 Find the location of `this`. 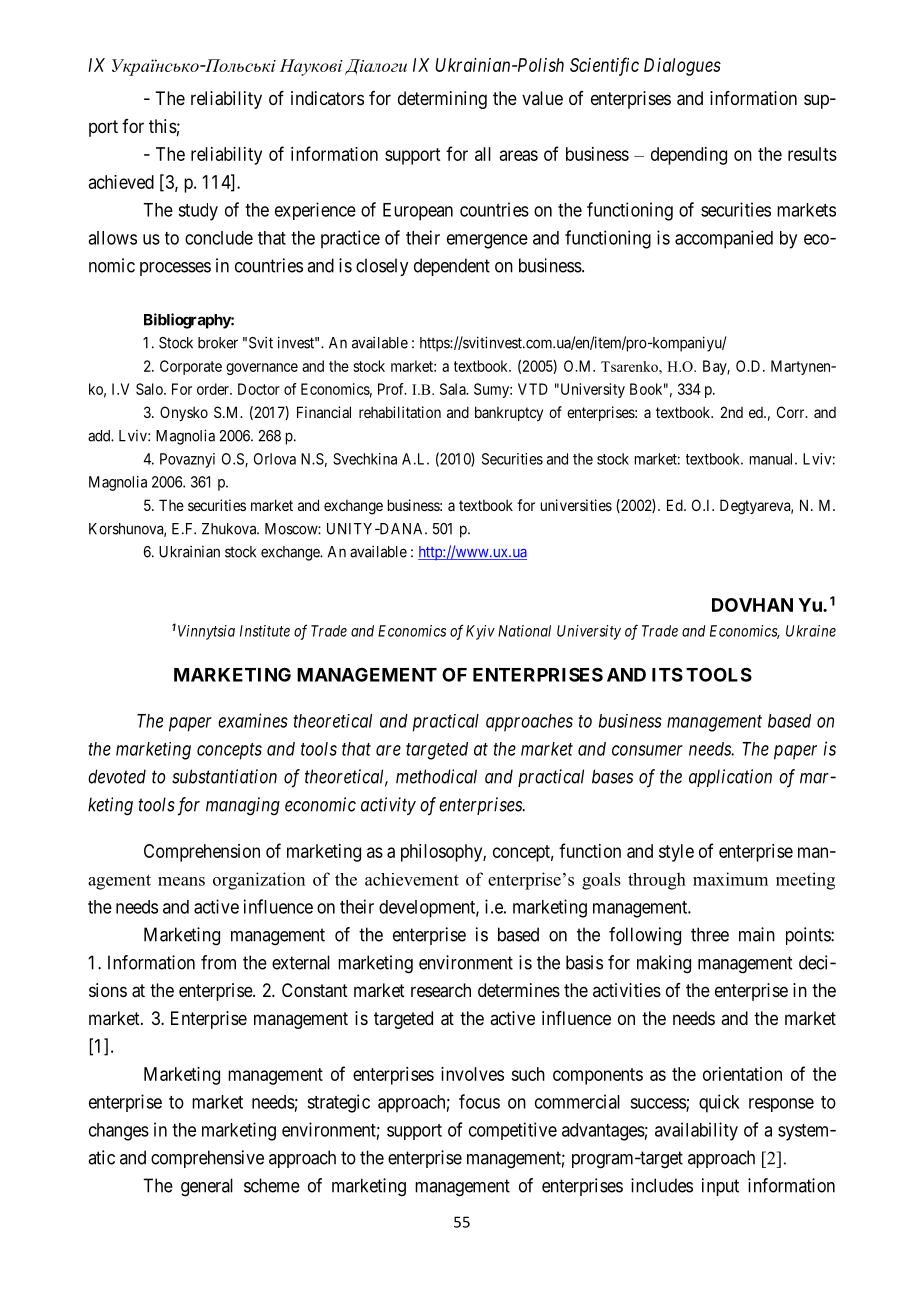

this is located at coordinates (163, 126).
